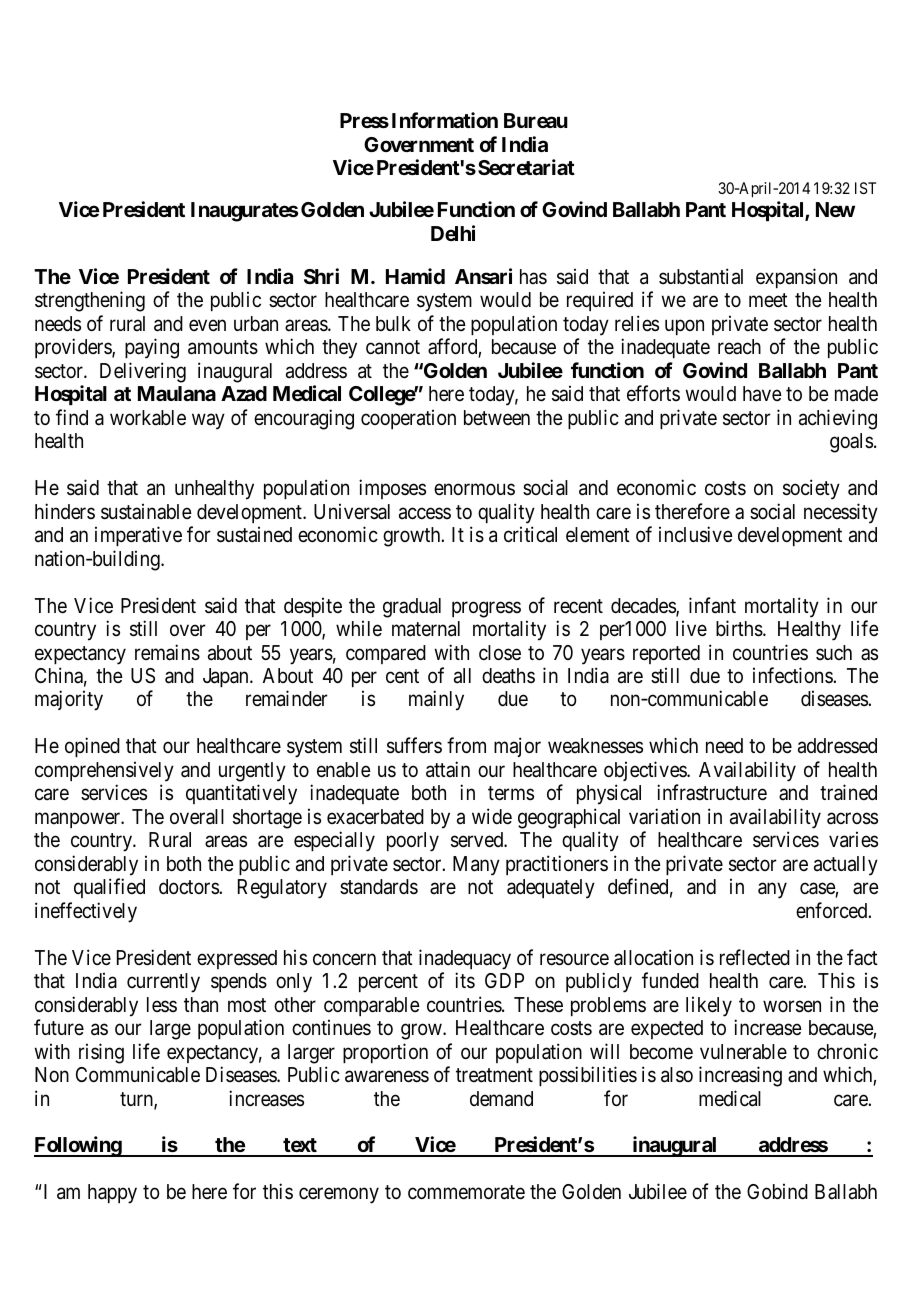  I want to click on Information, so click(445, 120).
